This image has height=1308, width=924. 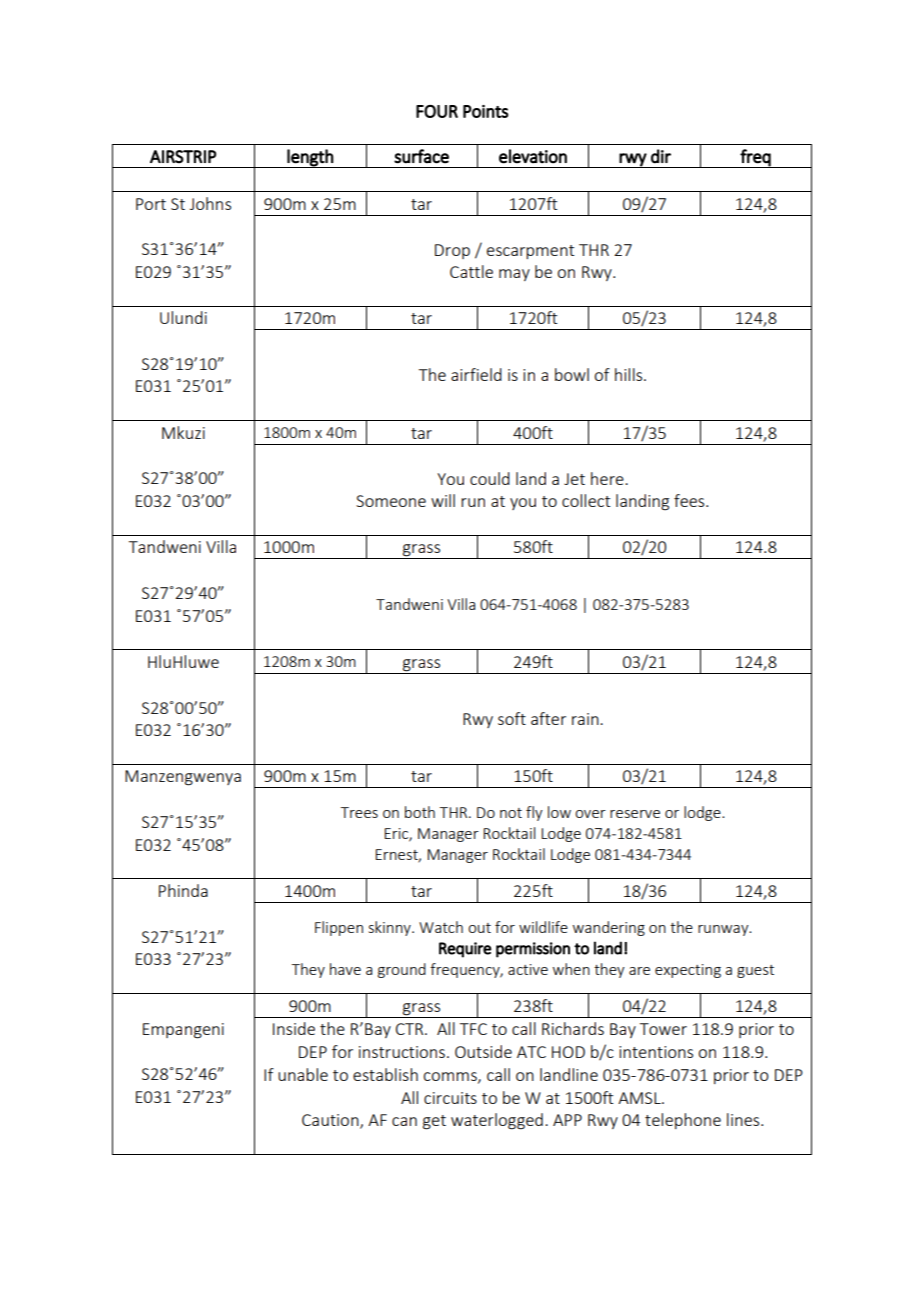 I want to click on airfield, so click(x=476, y=374).
